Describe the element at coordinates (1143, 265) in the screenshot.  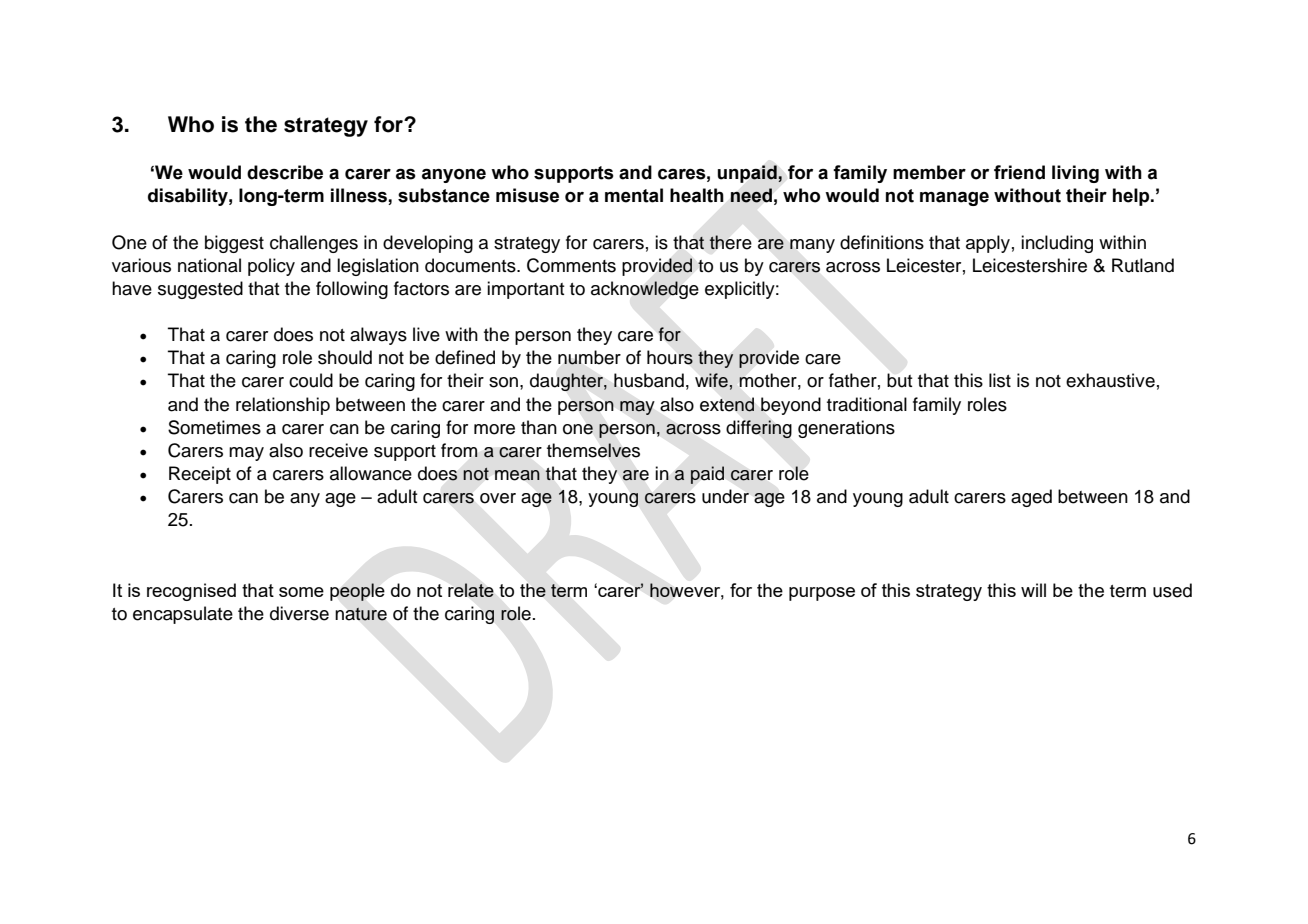
I see `Rutland` at that location.
